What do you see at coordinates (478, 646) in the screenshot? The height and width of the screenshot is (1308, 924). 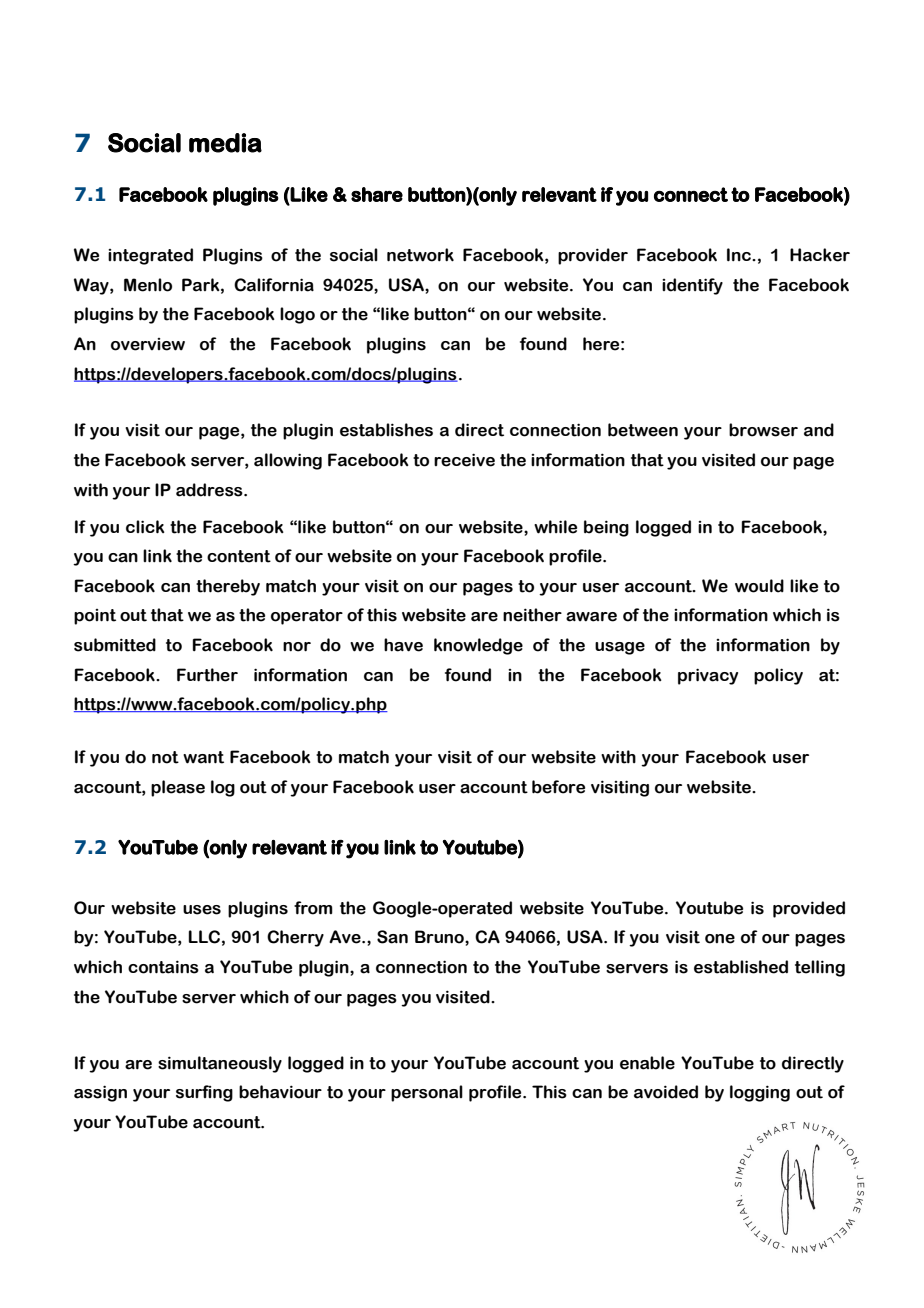 I see `knowledge` at bounding box center [478, 646].
